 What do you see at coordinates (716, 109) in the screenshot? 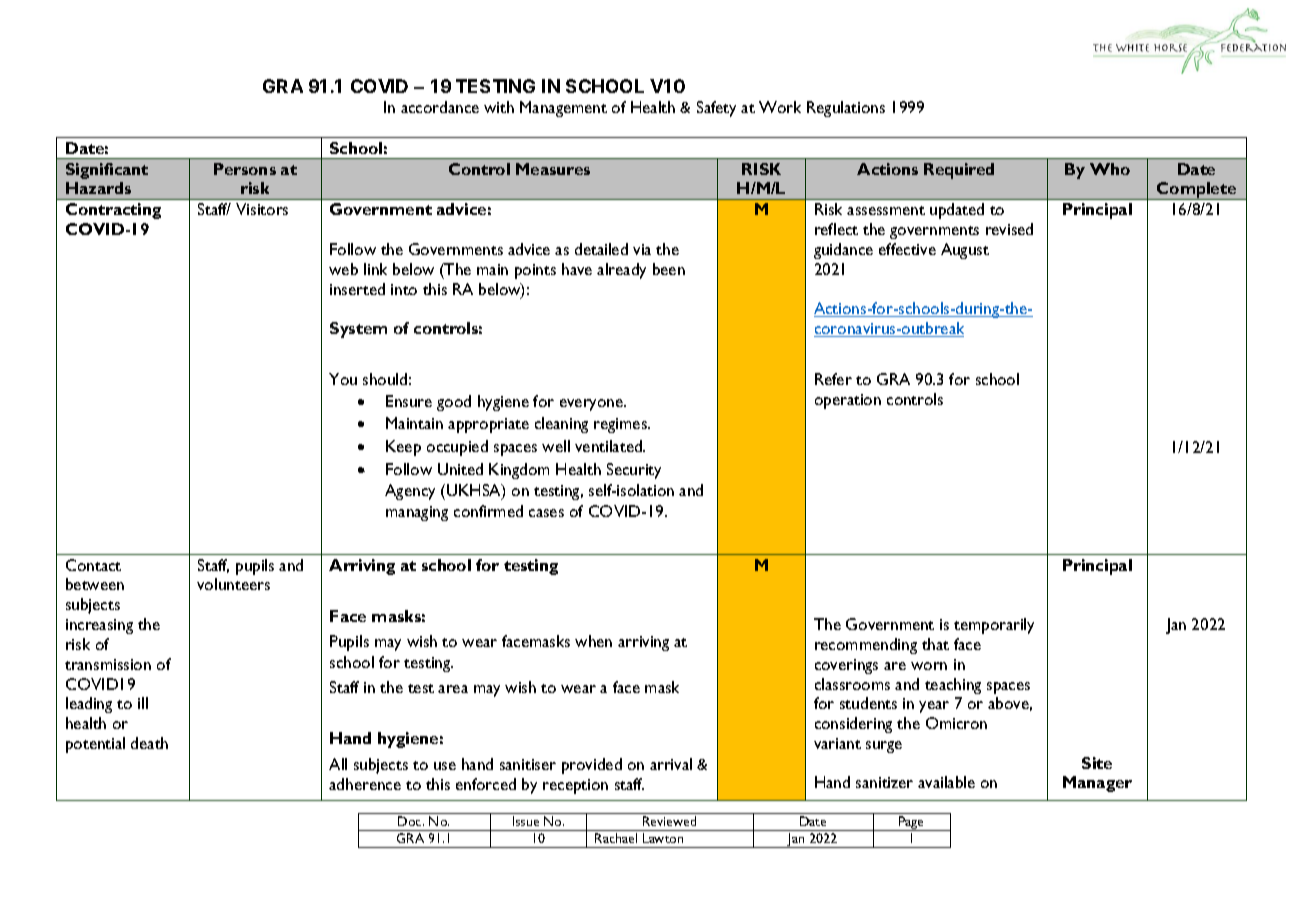
I see `Safety` at bounding box center [716, 109].
